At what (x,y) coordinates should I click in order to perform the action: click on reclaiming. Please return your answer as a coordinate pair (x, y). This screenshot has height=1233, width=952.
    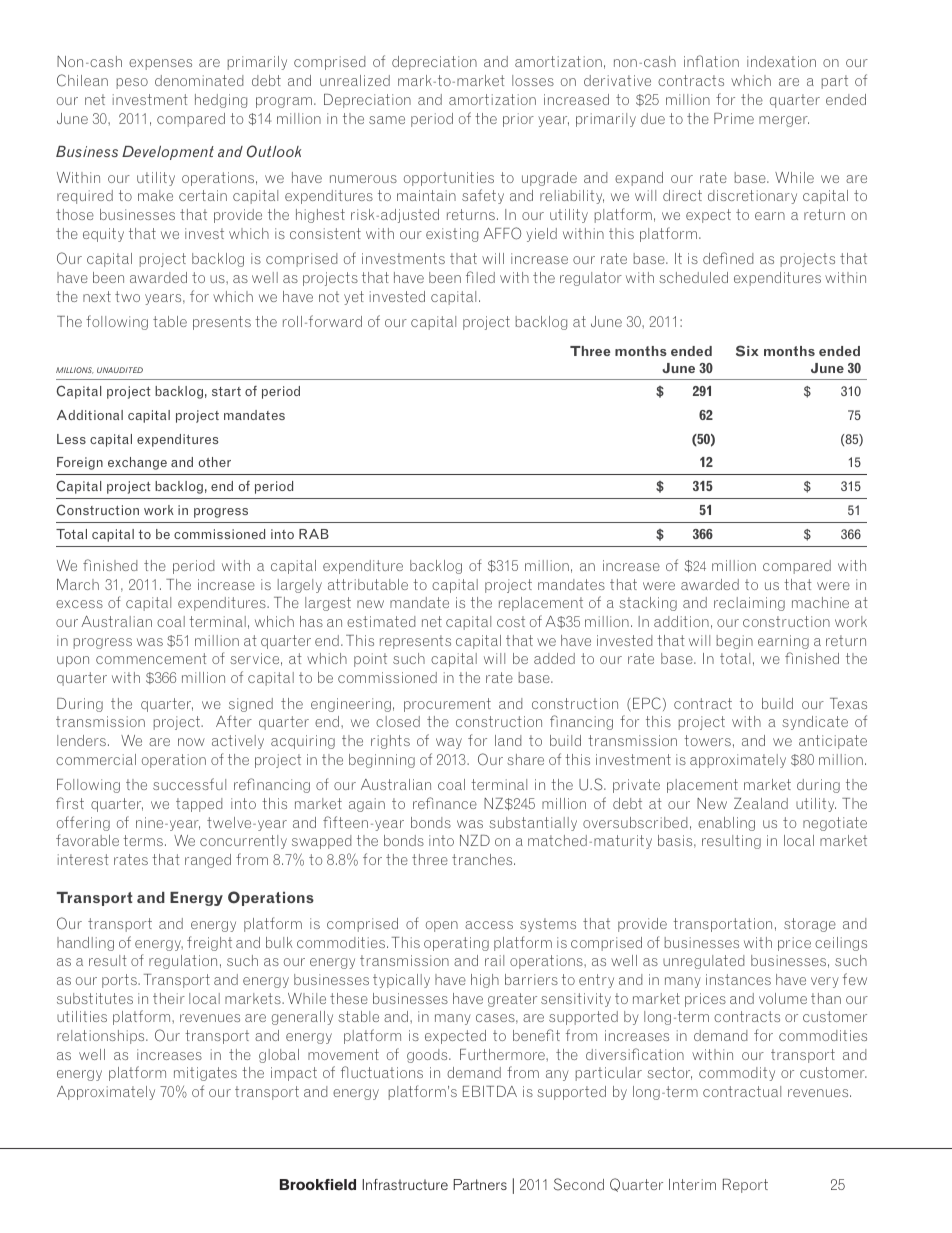
    Looking at the image, I should click on (749, 604).
